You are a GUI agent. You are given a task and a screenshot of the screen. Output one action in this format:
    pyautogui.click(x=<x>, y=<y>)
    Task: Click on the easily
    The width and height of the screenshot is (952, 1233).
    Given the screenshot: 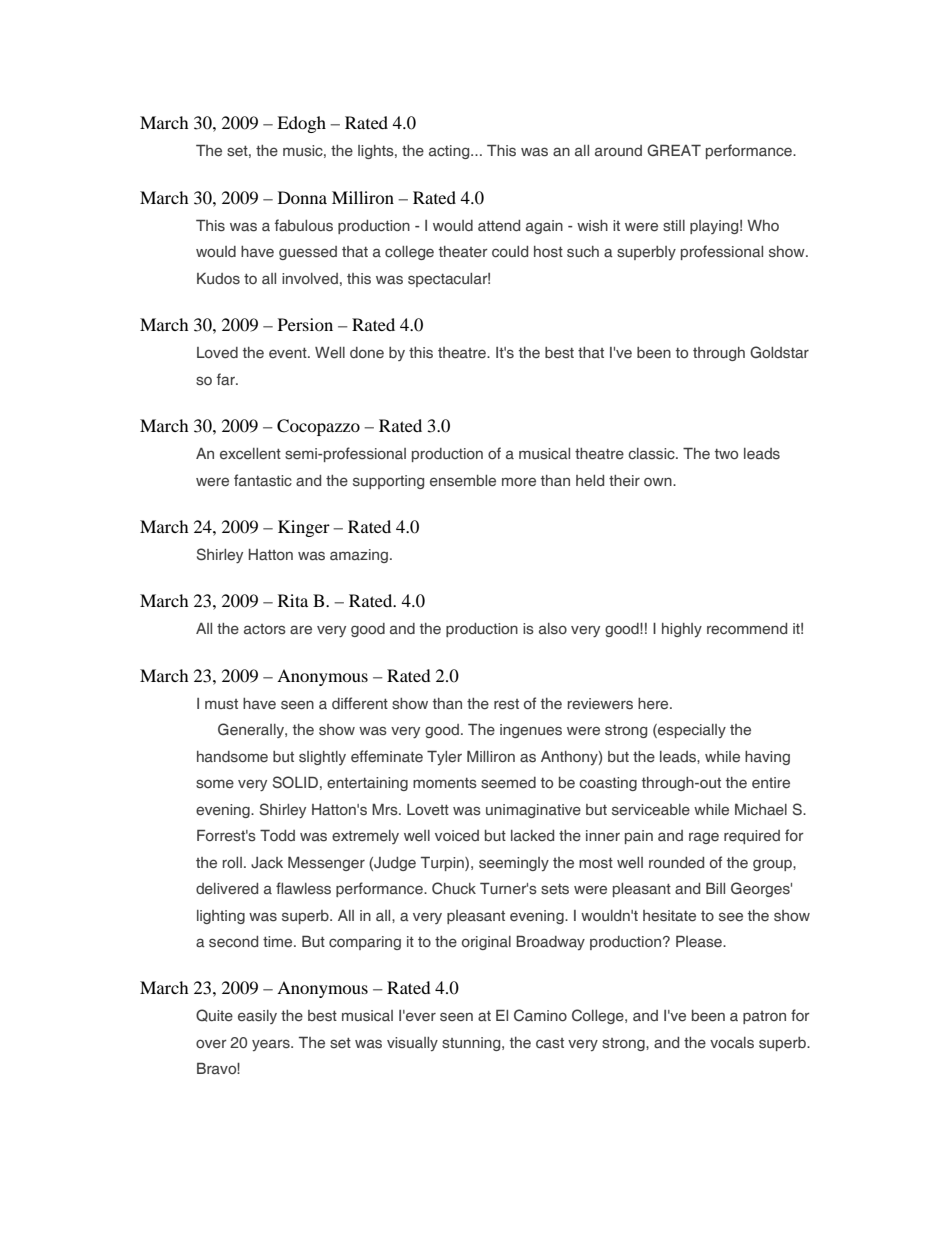 What is the action you would take?
    pyautogui.click(x=257, y=1017)
